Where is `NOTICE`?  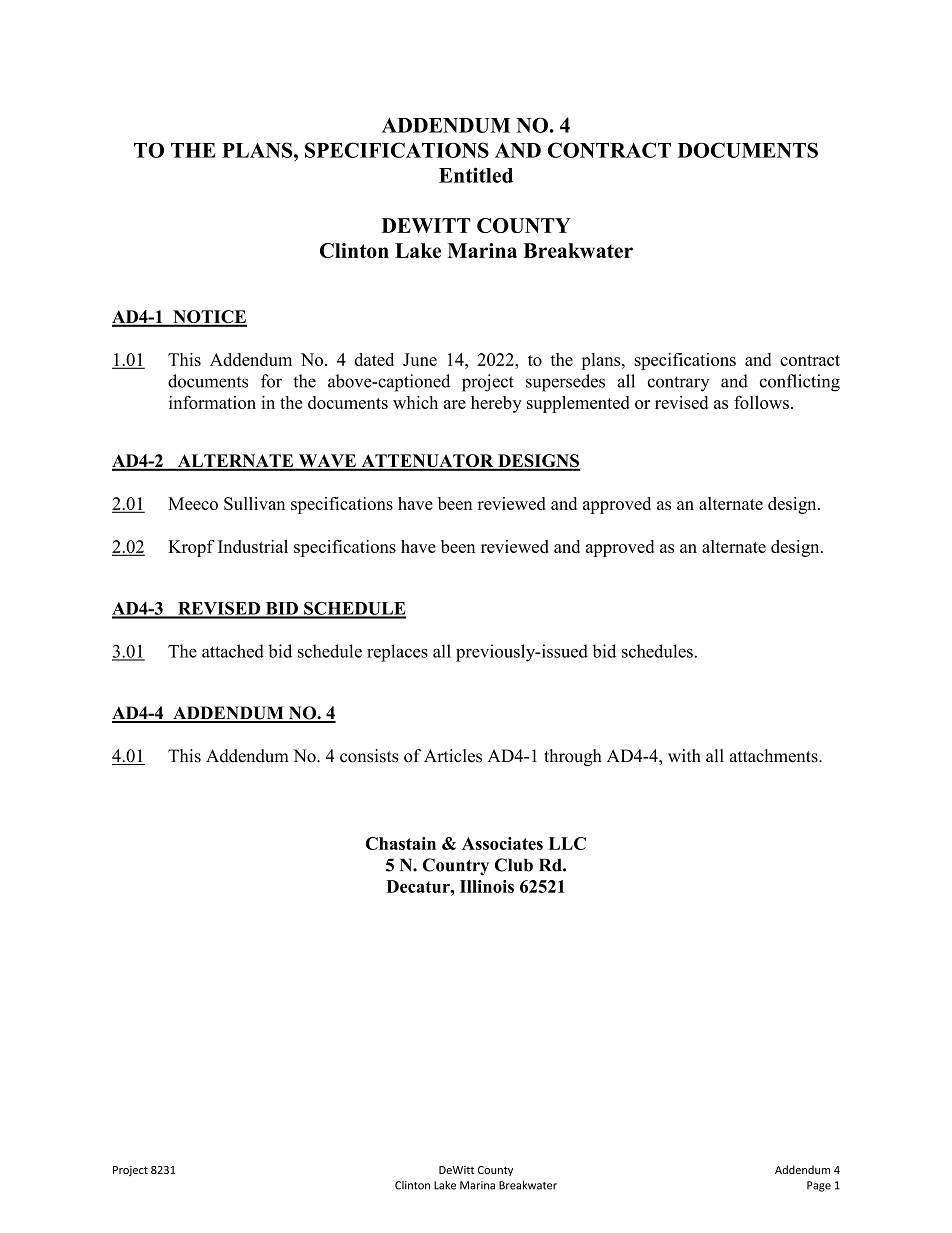 NOTICE is located at coordinates (209, 318).
